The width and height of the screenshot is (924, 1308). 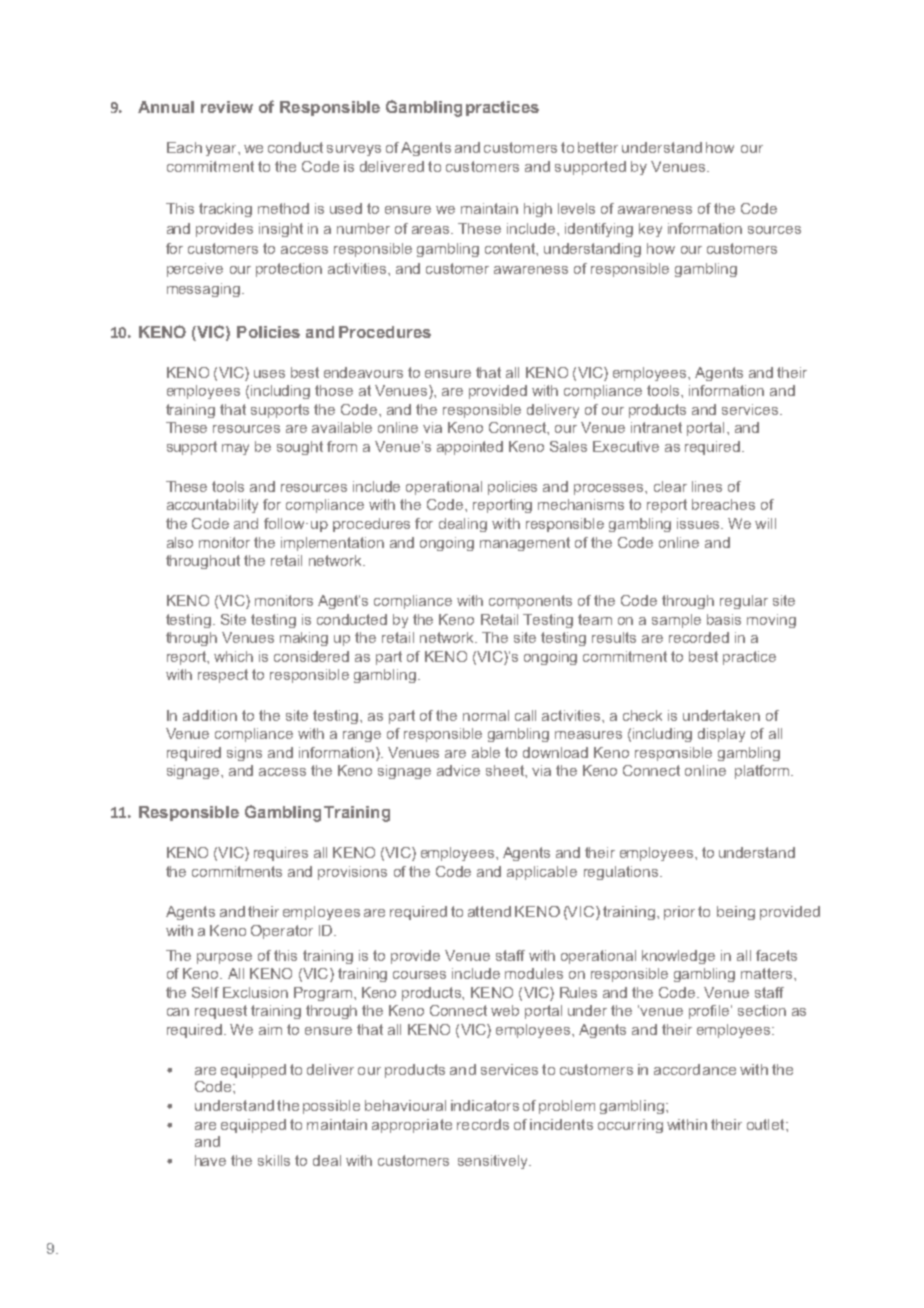 What do you see at coordinates (656, 427) in the screenshot?
I see `intranet` at bounding box center [656, 427].
